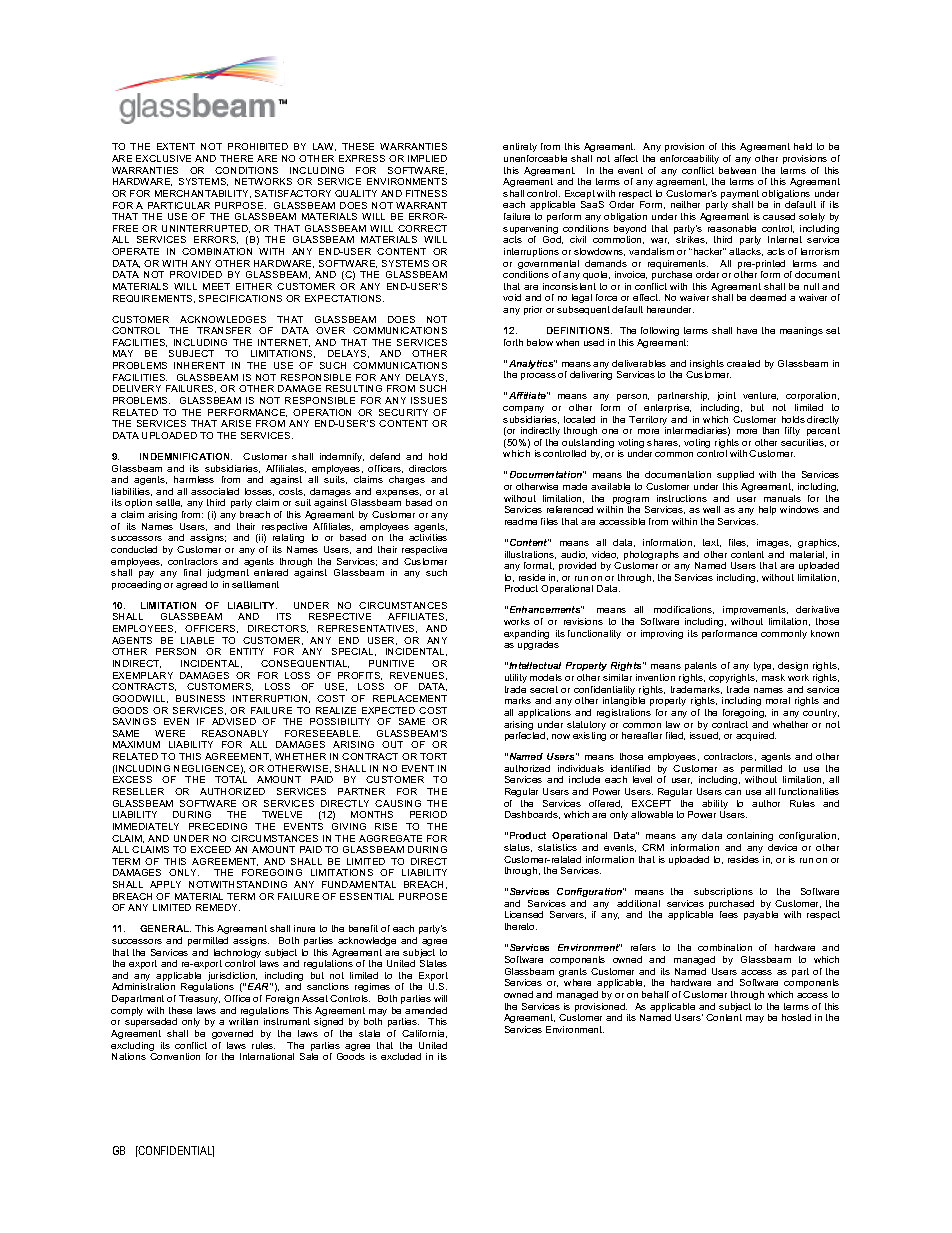 The image size is (952, 1233). I want to click on hosted, so click(796, 1017).
